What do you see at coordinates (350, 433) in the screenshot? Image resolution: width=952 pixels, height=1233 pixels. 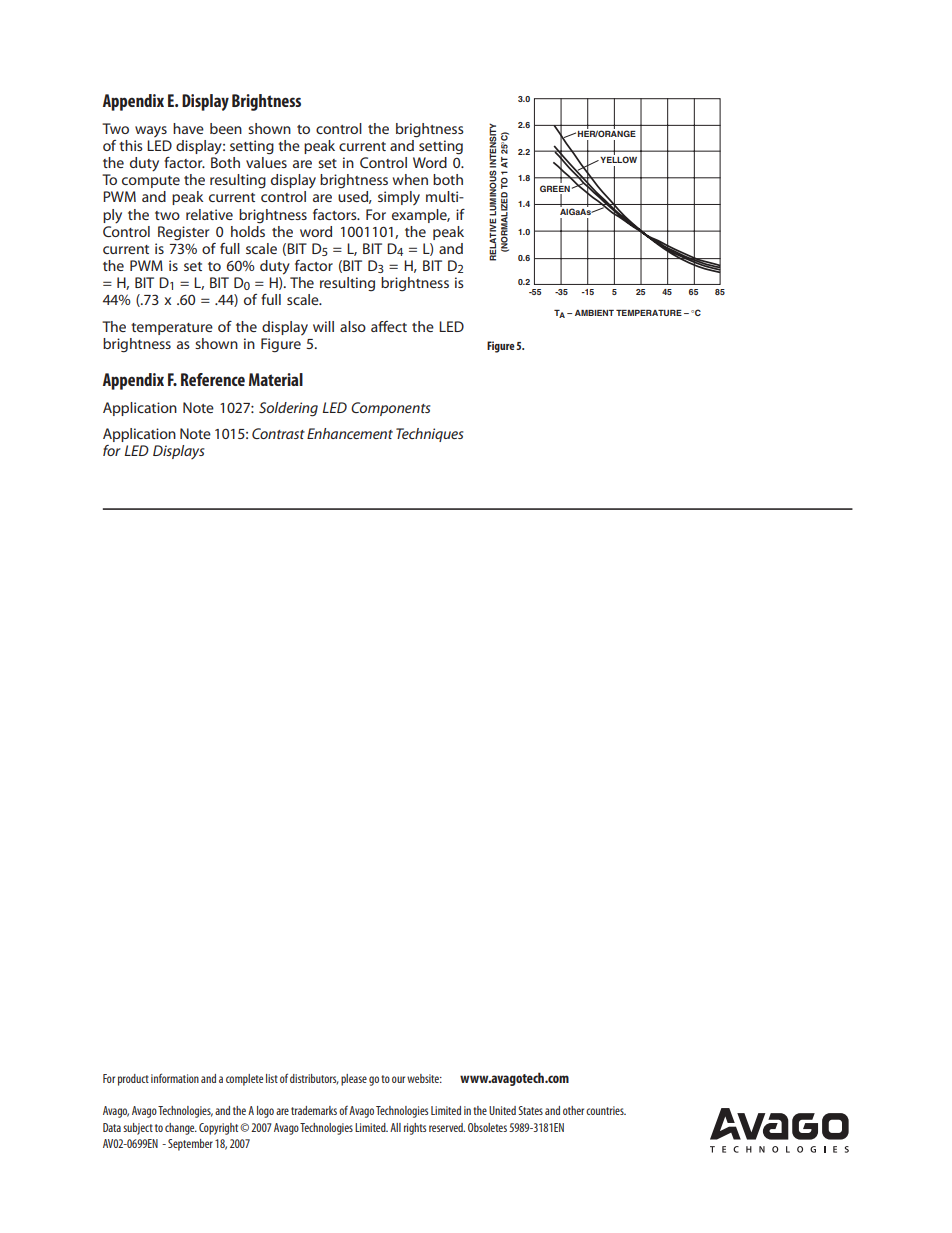 I see `Enhancement` at bounding box center [350, 433].
